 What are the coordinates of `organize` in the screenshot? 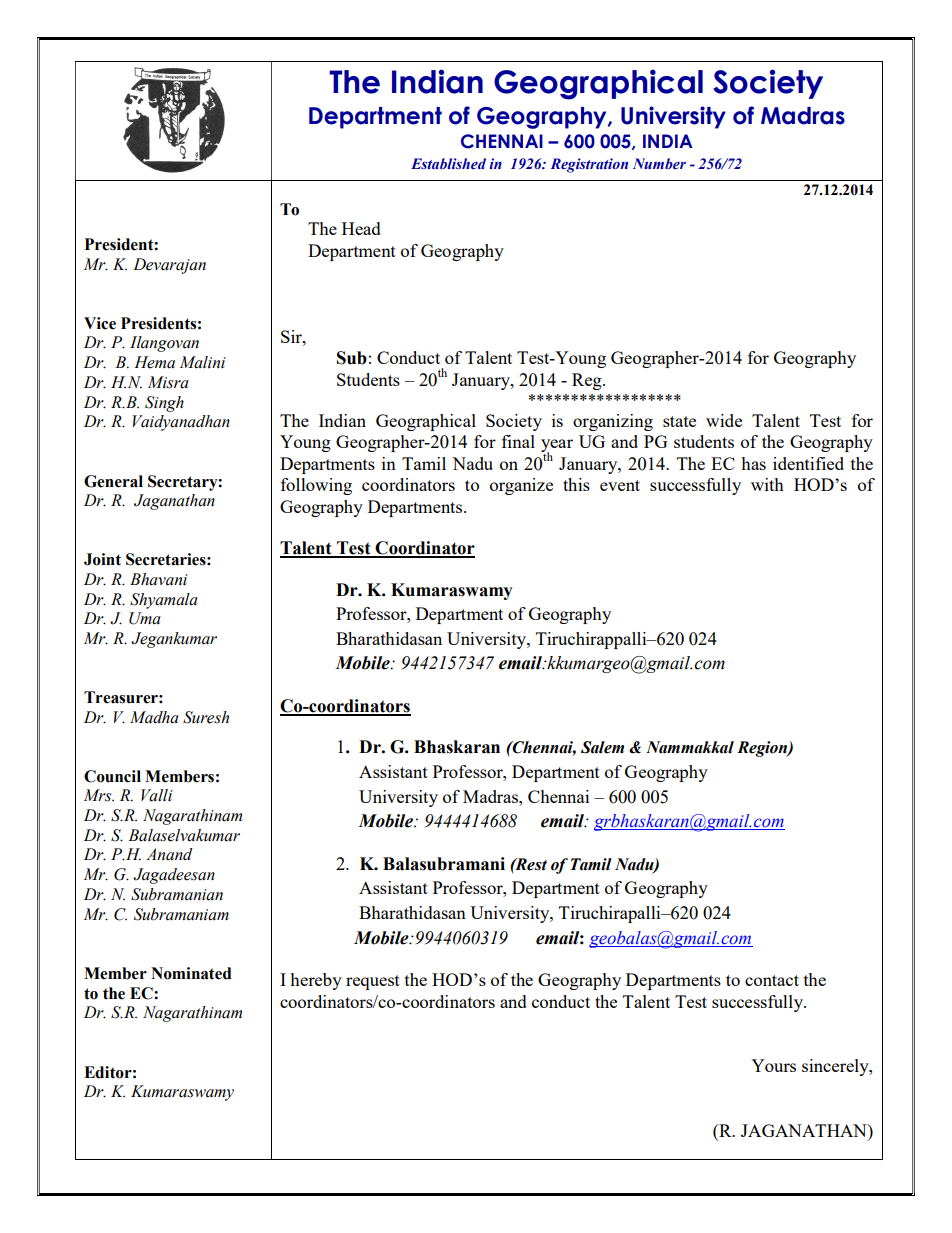 It's located at (521, 486).
